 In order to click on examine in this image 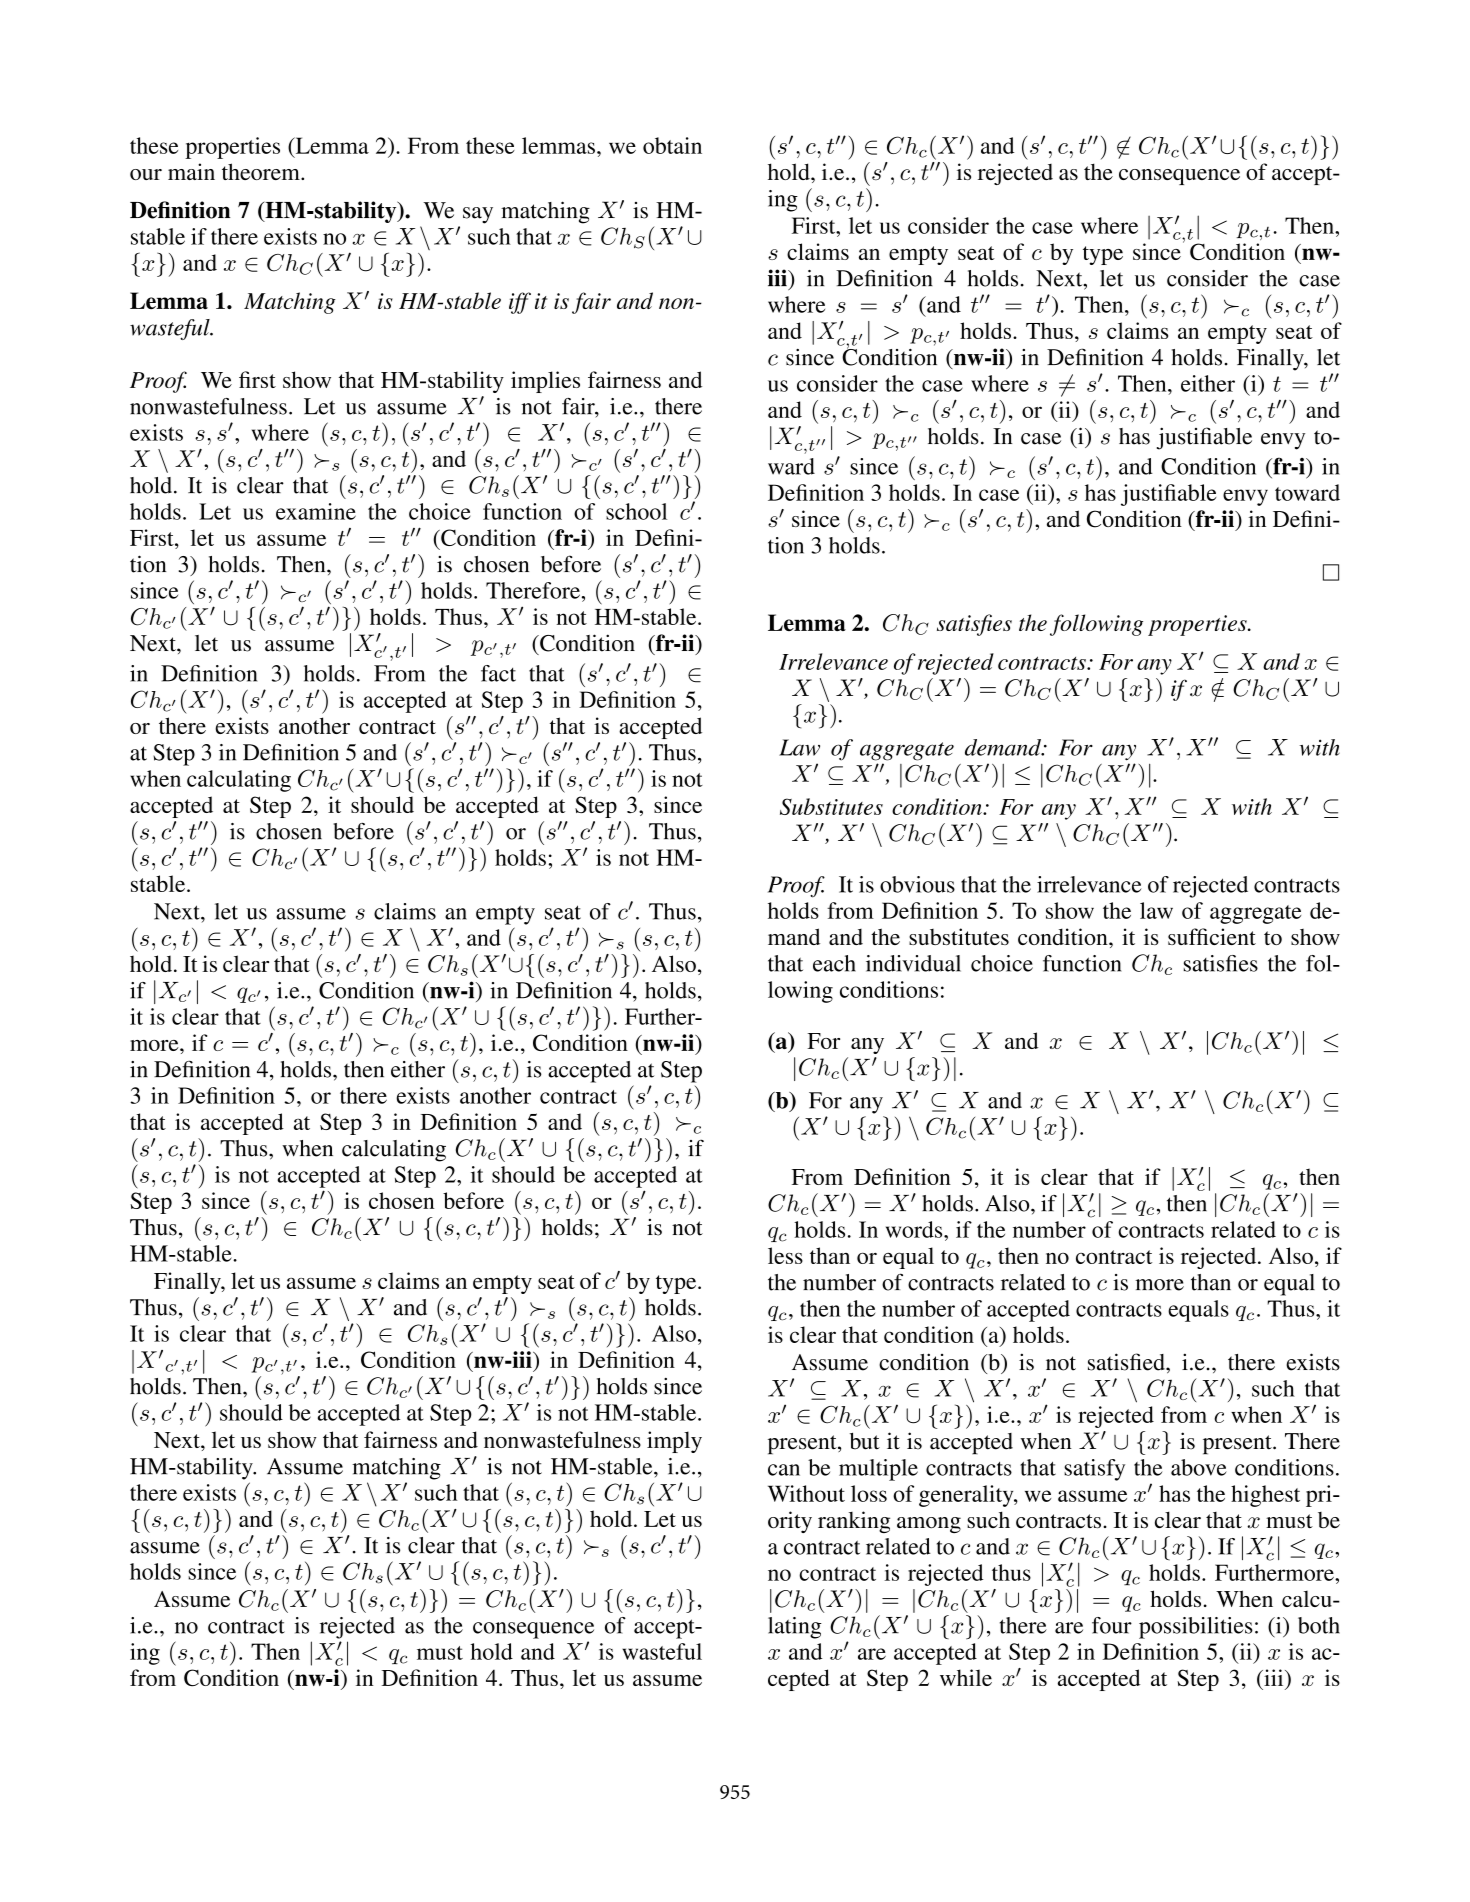, I will do `click(316, 511)`.
